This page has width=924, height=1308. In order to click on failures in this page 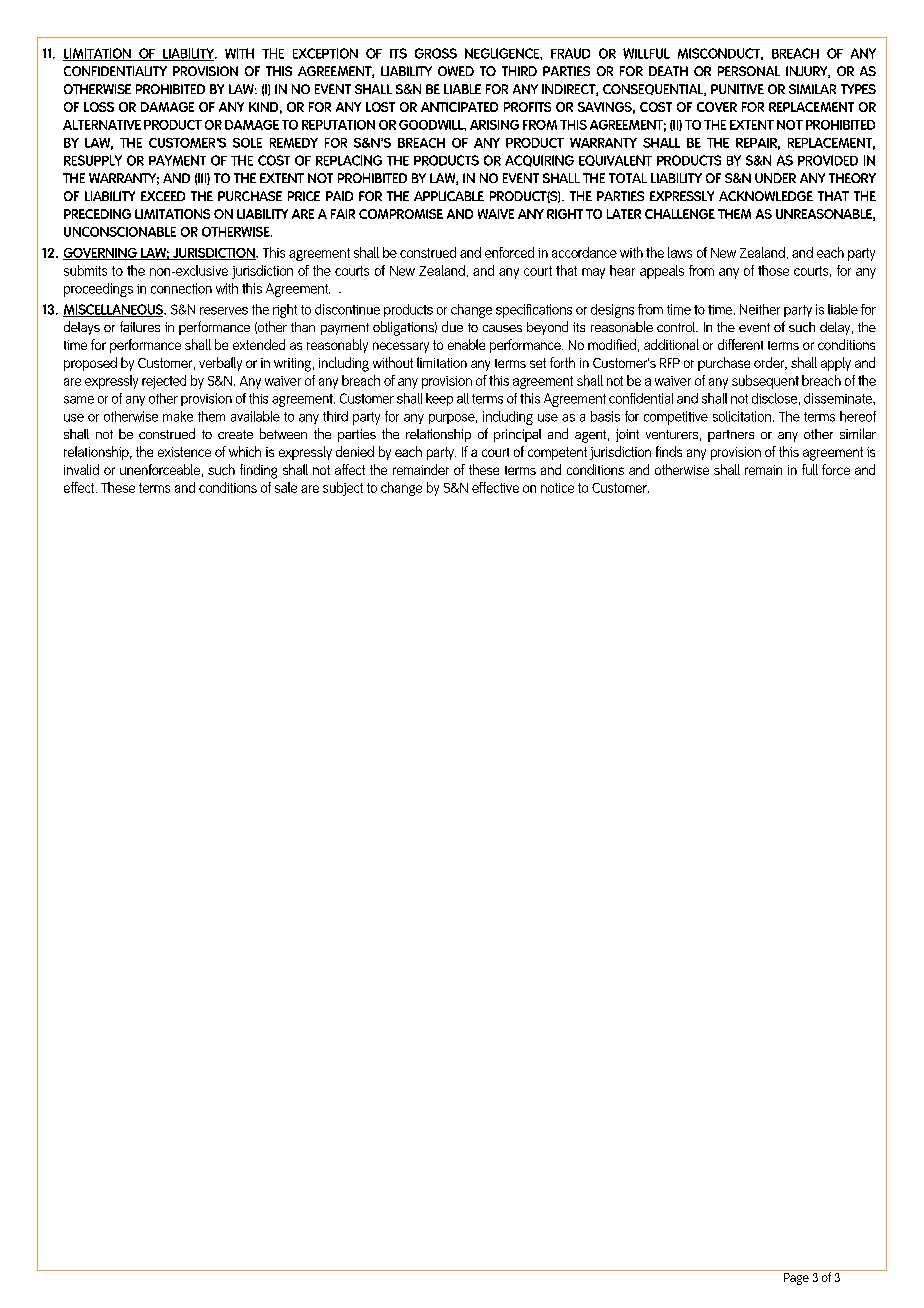, I will do `click(140, 326)`.
